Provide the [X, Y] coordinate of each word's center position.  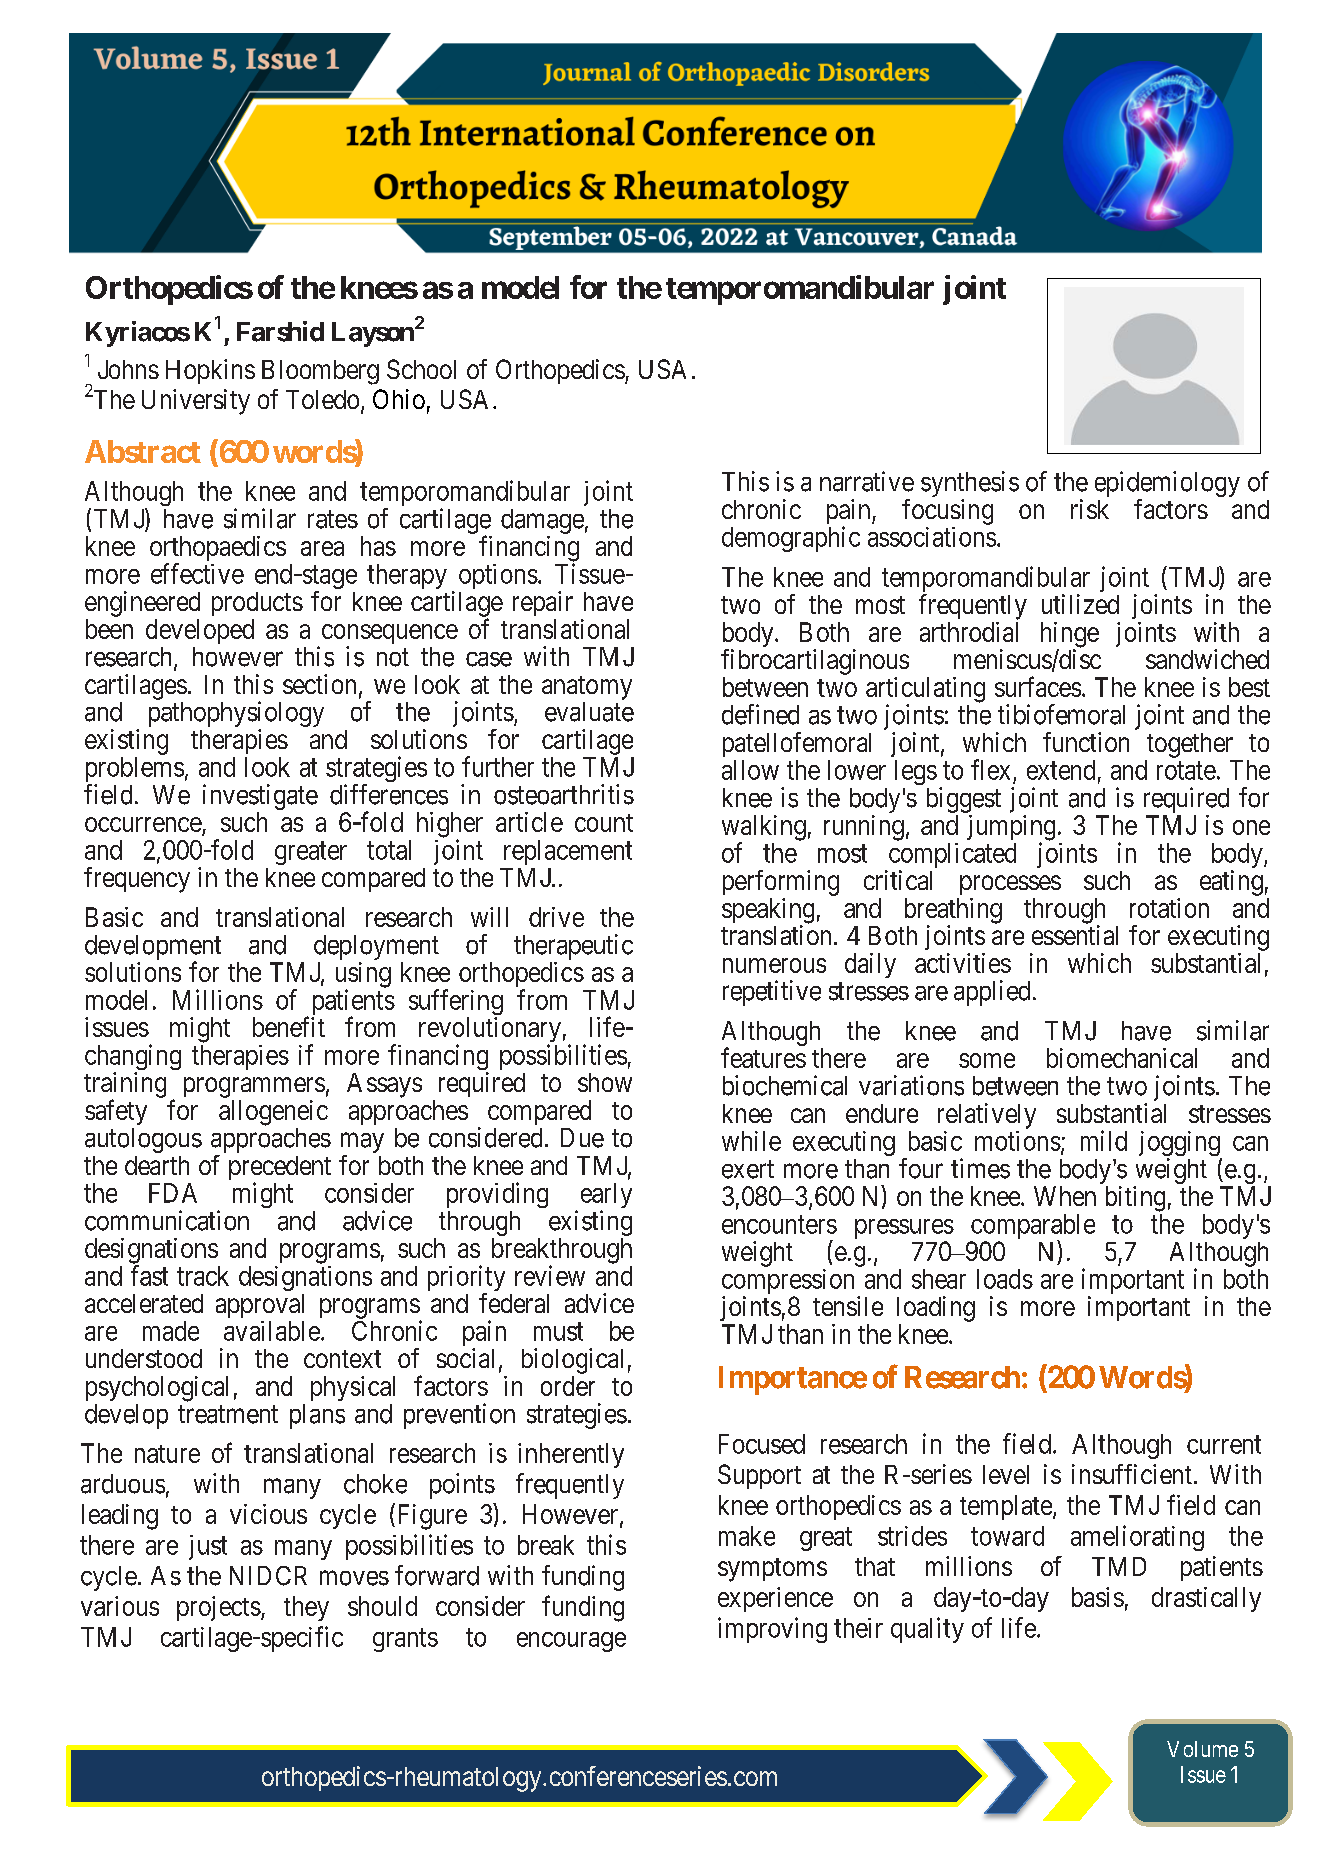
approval [260, 1306]
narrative [867, 481]
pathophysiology [236, 715]
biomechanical [1122, 1058]
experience [775, 1599]
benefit [289, 1026]
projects [219, 1608]
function [1086, 742]
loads [1005, 1279]
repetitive [772, 993]
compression [788, 1283]
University [196, 402]
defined [760, 714]
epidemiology [1167, 484]
